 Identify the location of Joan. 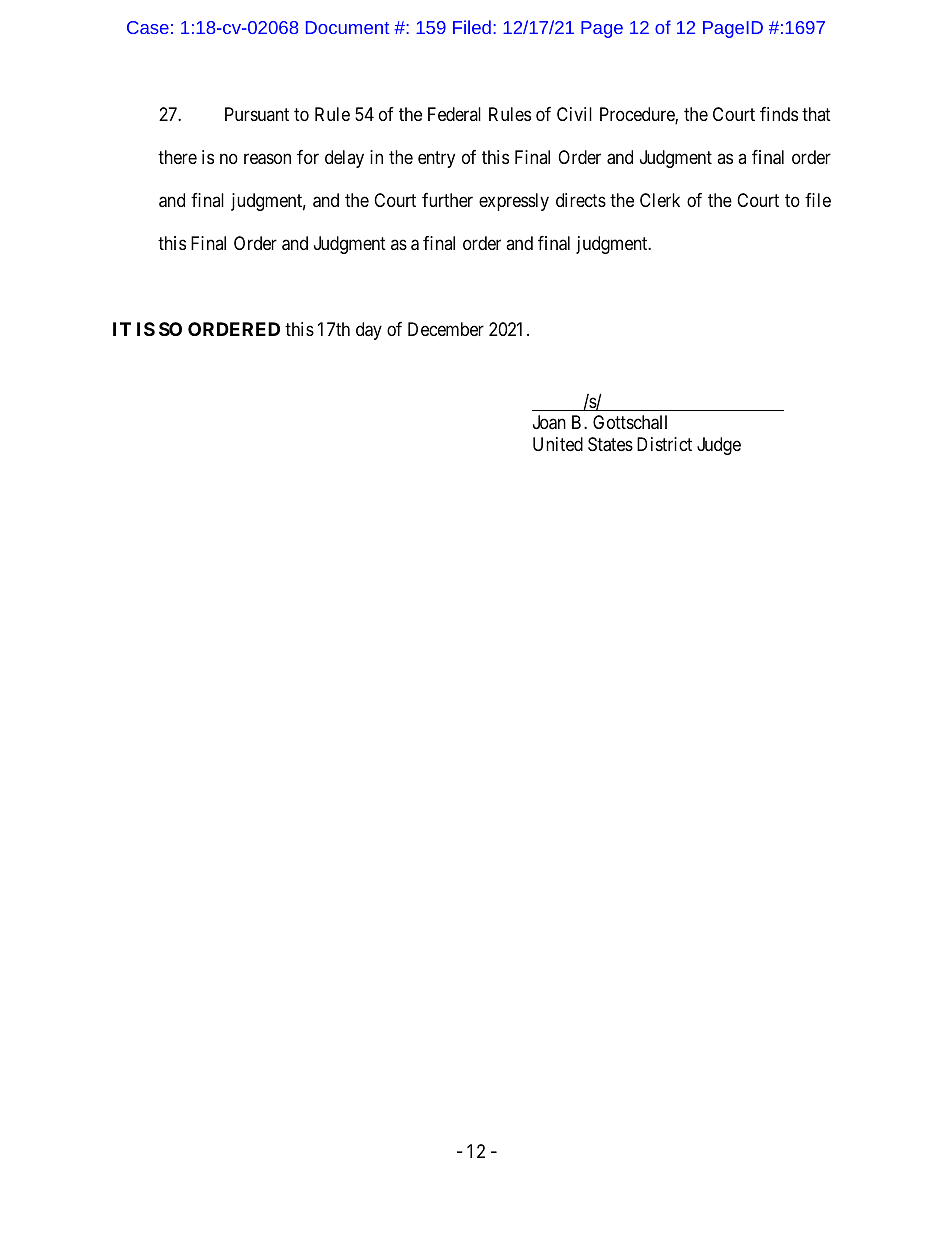
(549, 422).
